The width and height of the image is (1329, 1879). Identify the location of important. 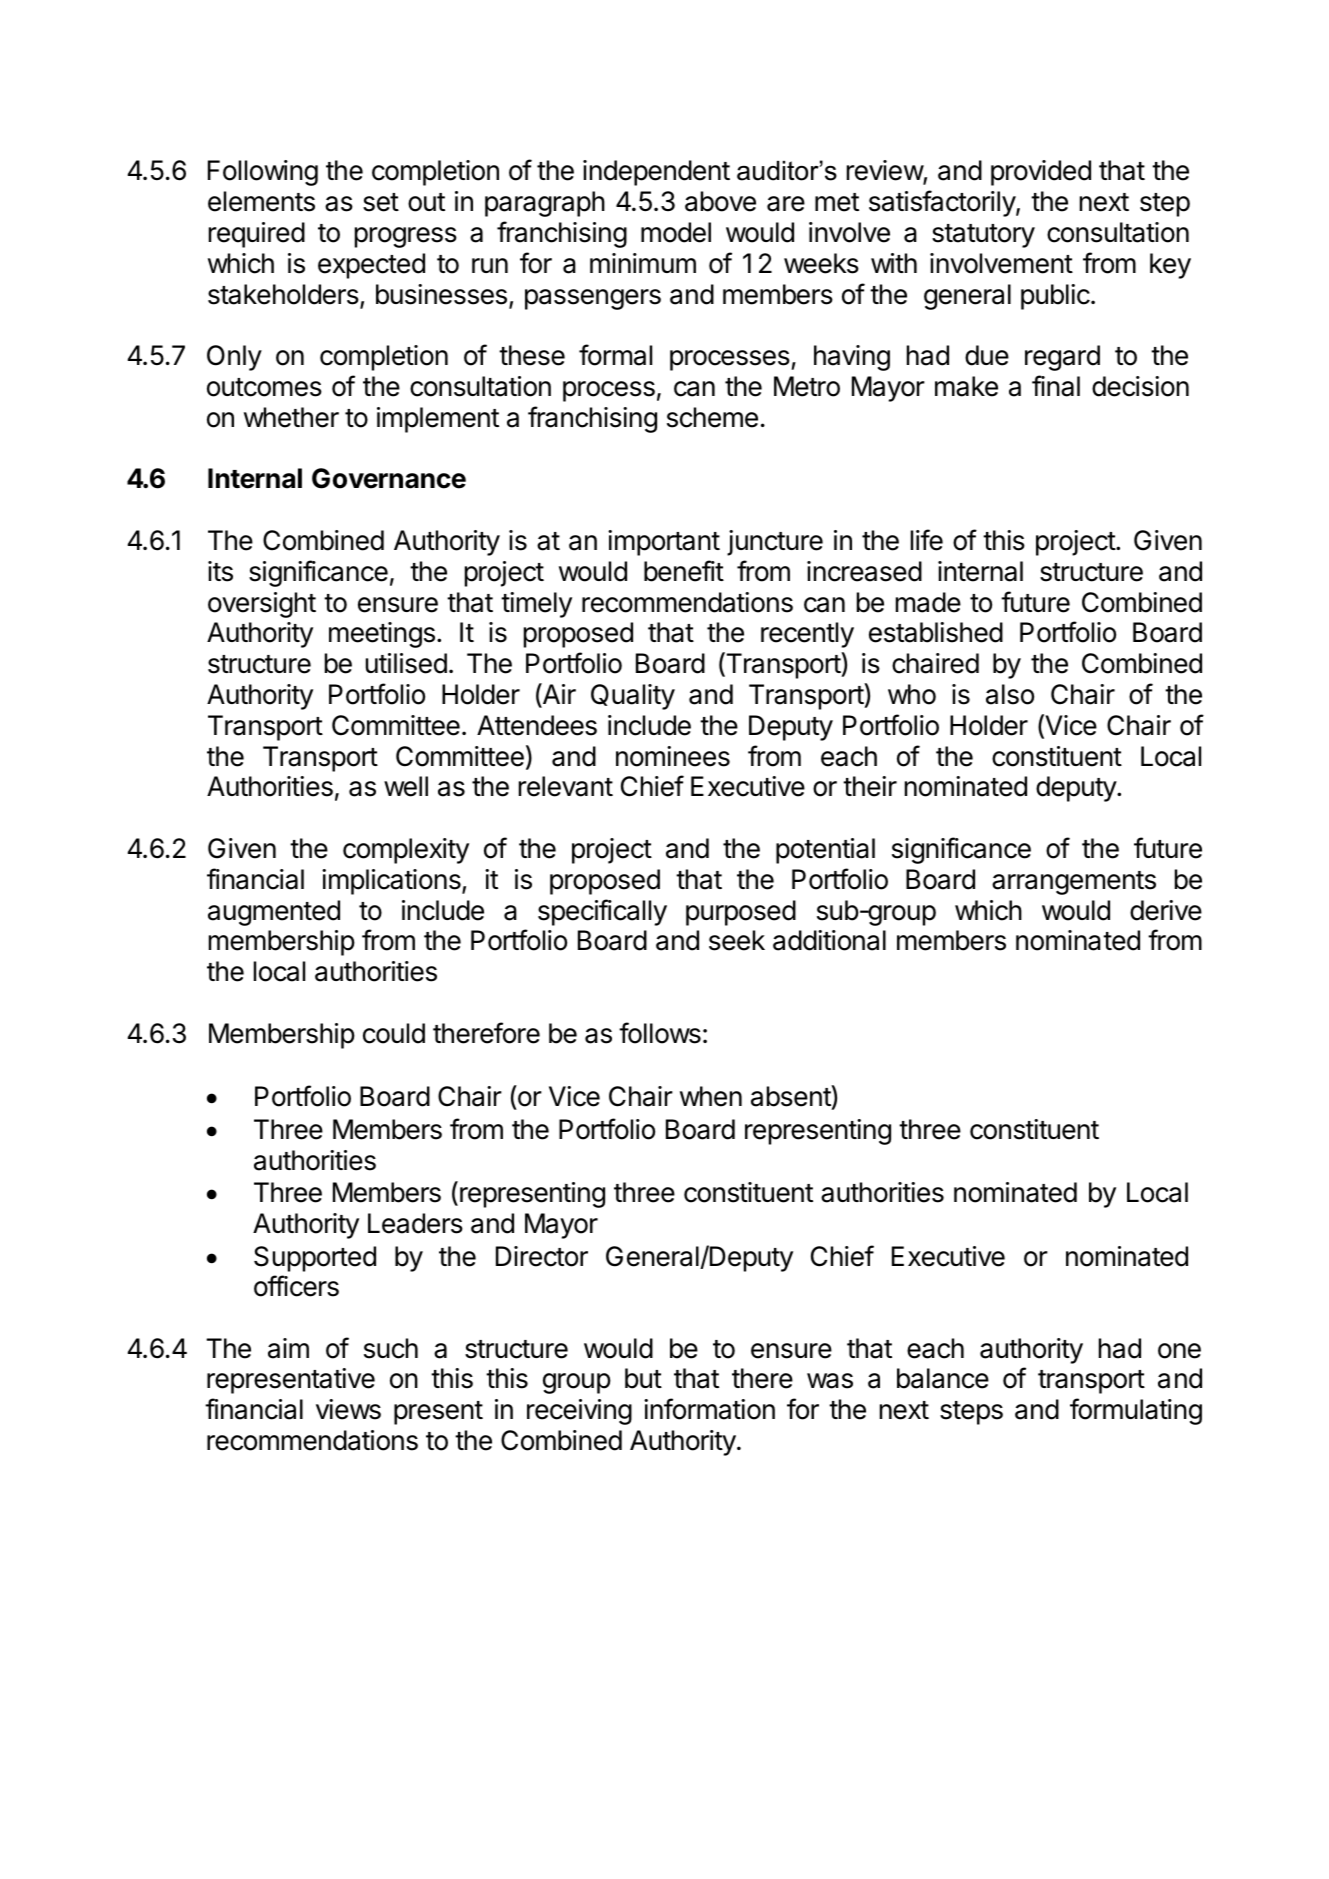
(664, 543).
